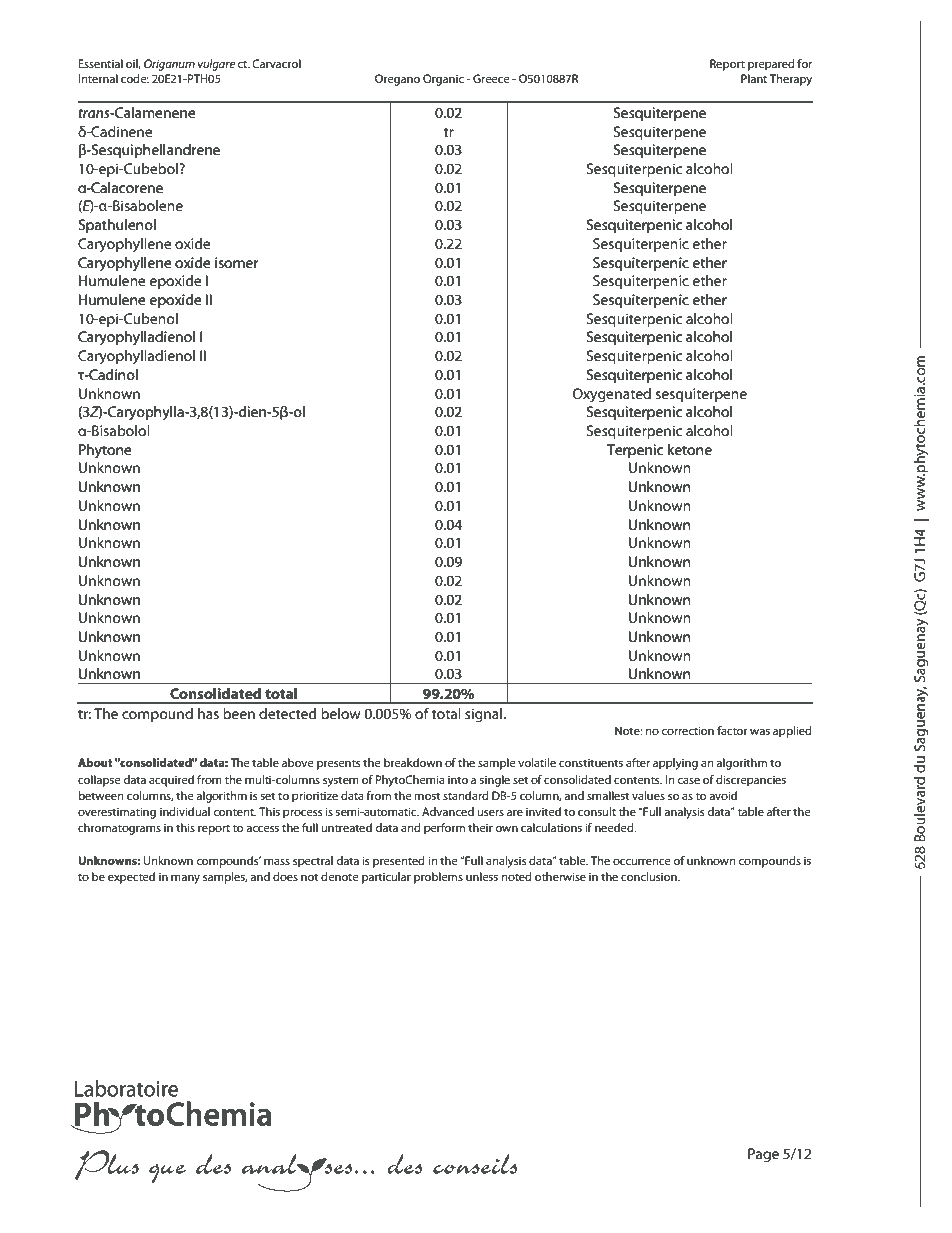 The width and height of the screenshot is (952, 1233). Describe the element at coordinates (690, 449) in the screenshot. I see `ketone` at that location.
